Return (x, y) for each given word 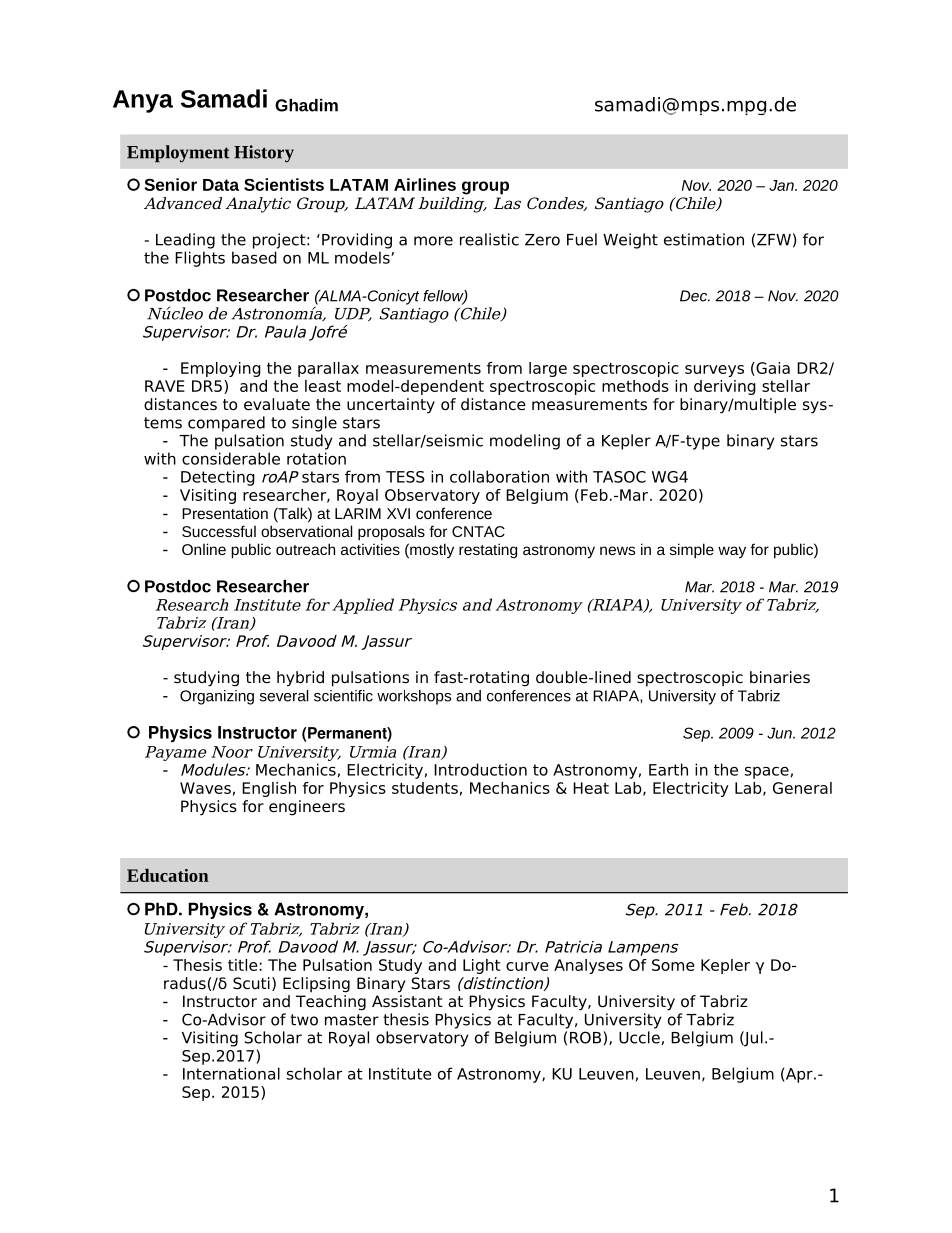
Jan (782, 185)
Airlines (425, 184)
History (264, 154)
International (231, 1073)
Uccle (639, 1037)
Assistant (407, 1001)
